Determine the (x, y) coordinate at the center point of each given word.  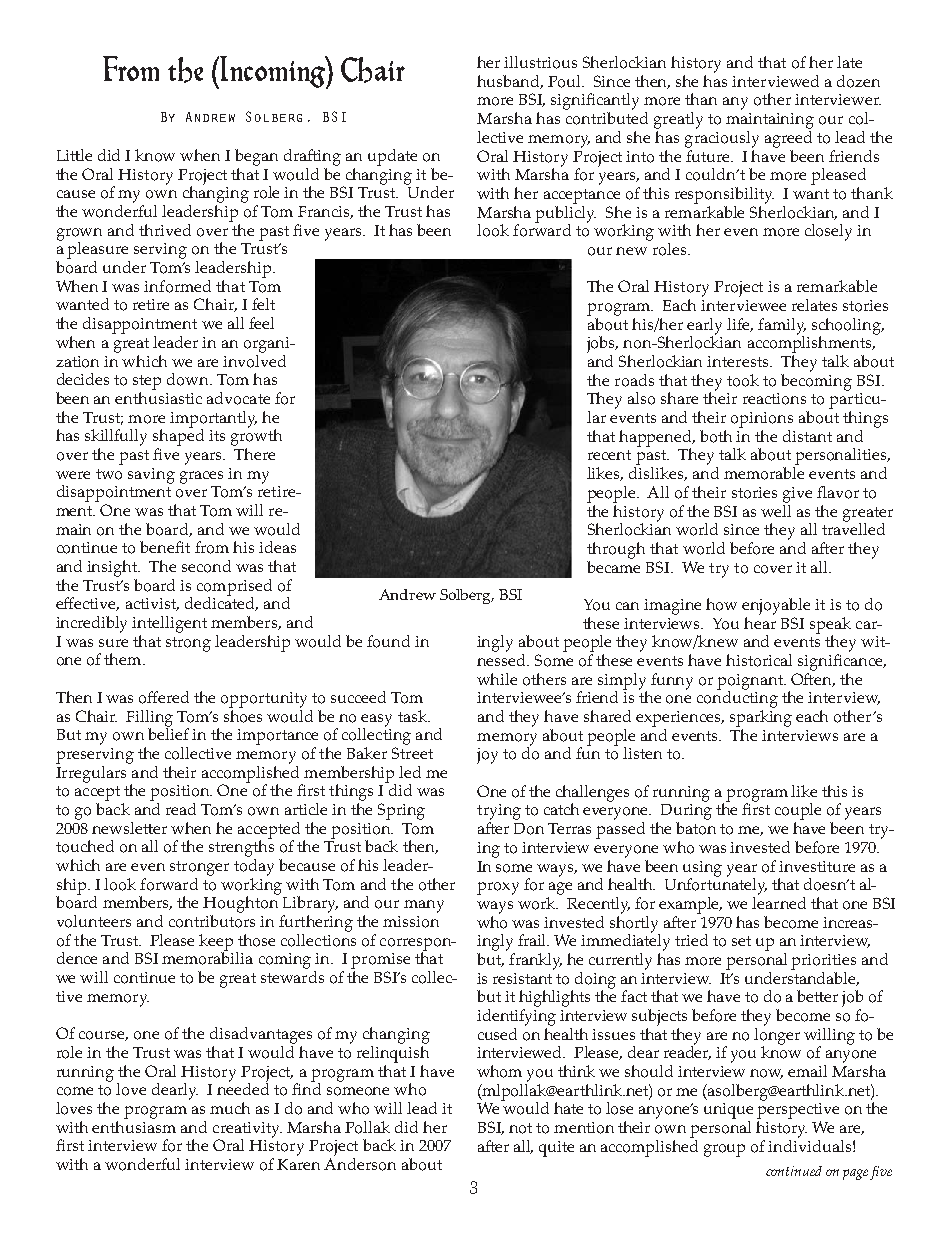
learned (779, 901)
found (388, 641)
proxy (498, 888)
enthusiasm (134, 1125)
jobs (602, 344)
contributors (212, 921)
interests (739, 361)
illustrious (540, 62)
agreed (788, 138)
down (189, 379)
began (256, 157)
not (520, 1128)
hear (760, 621)
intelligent (169, 624)
